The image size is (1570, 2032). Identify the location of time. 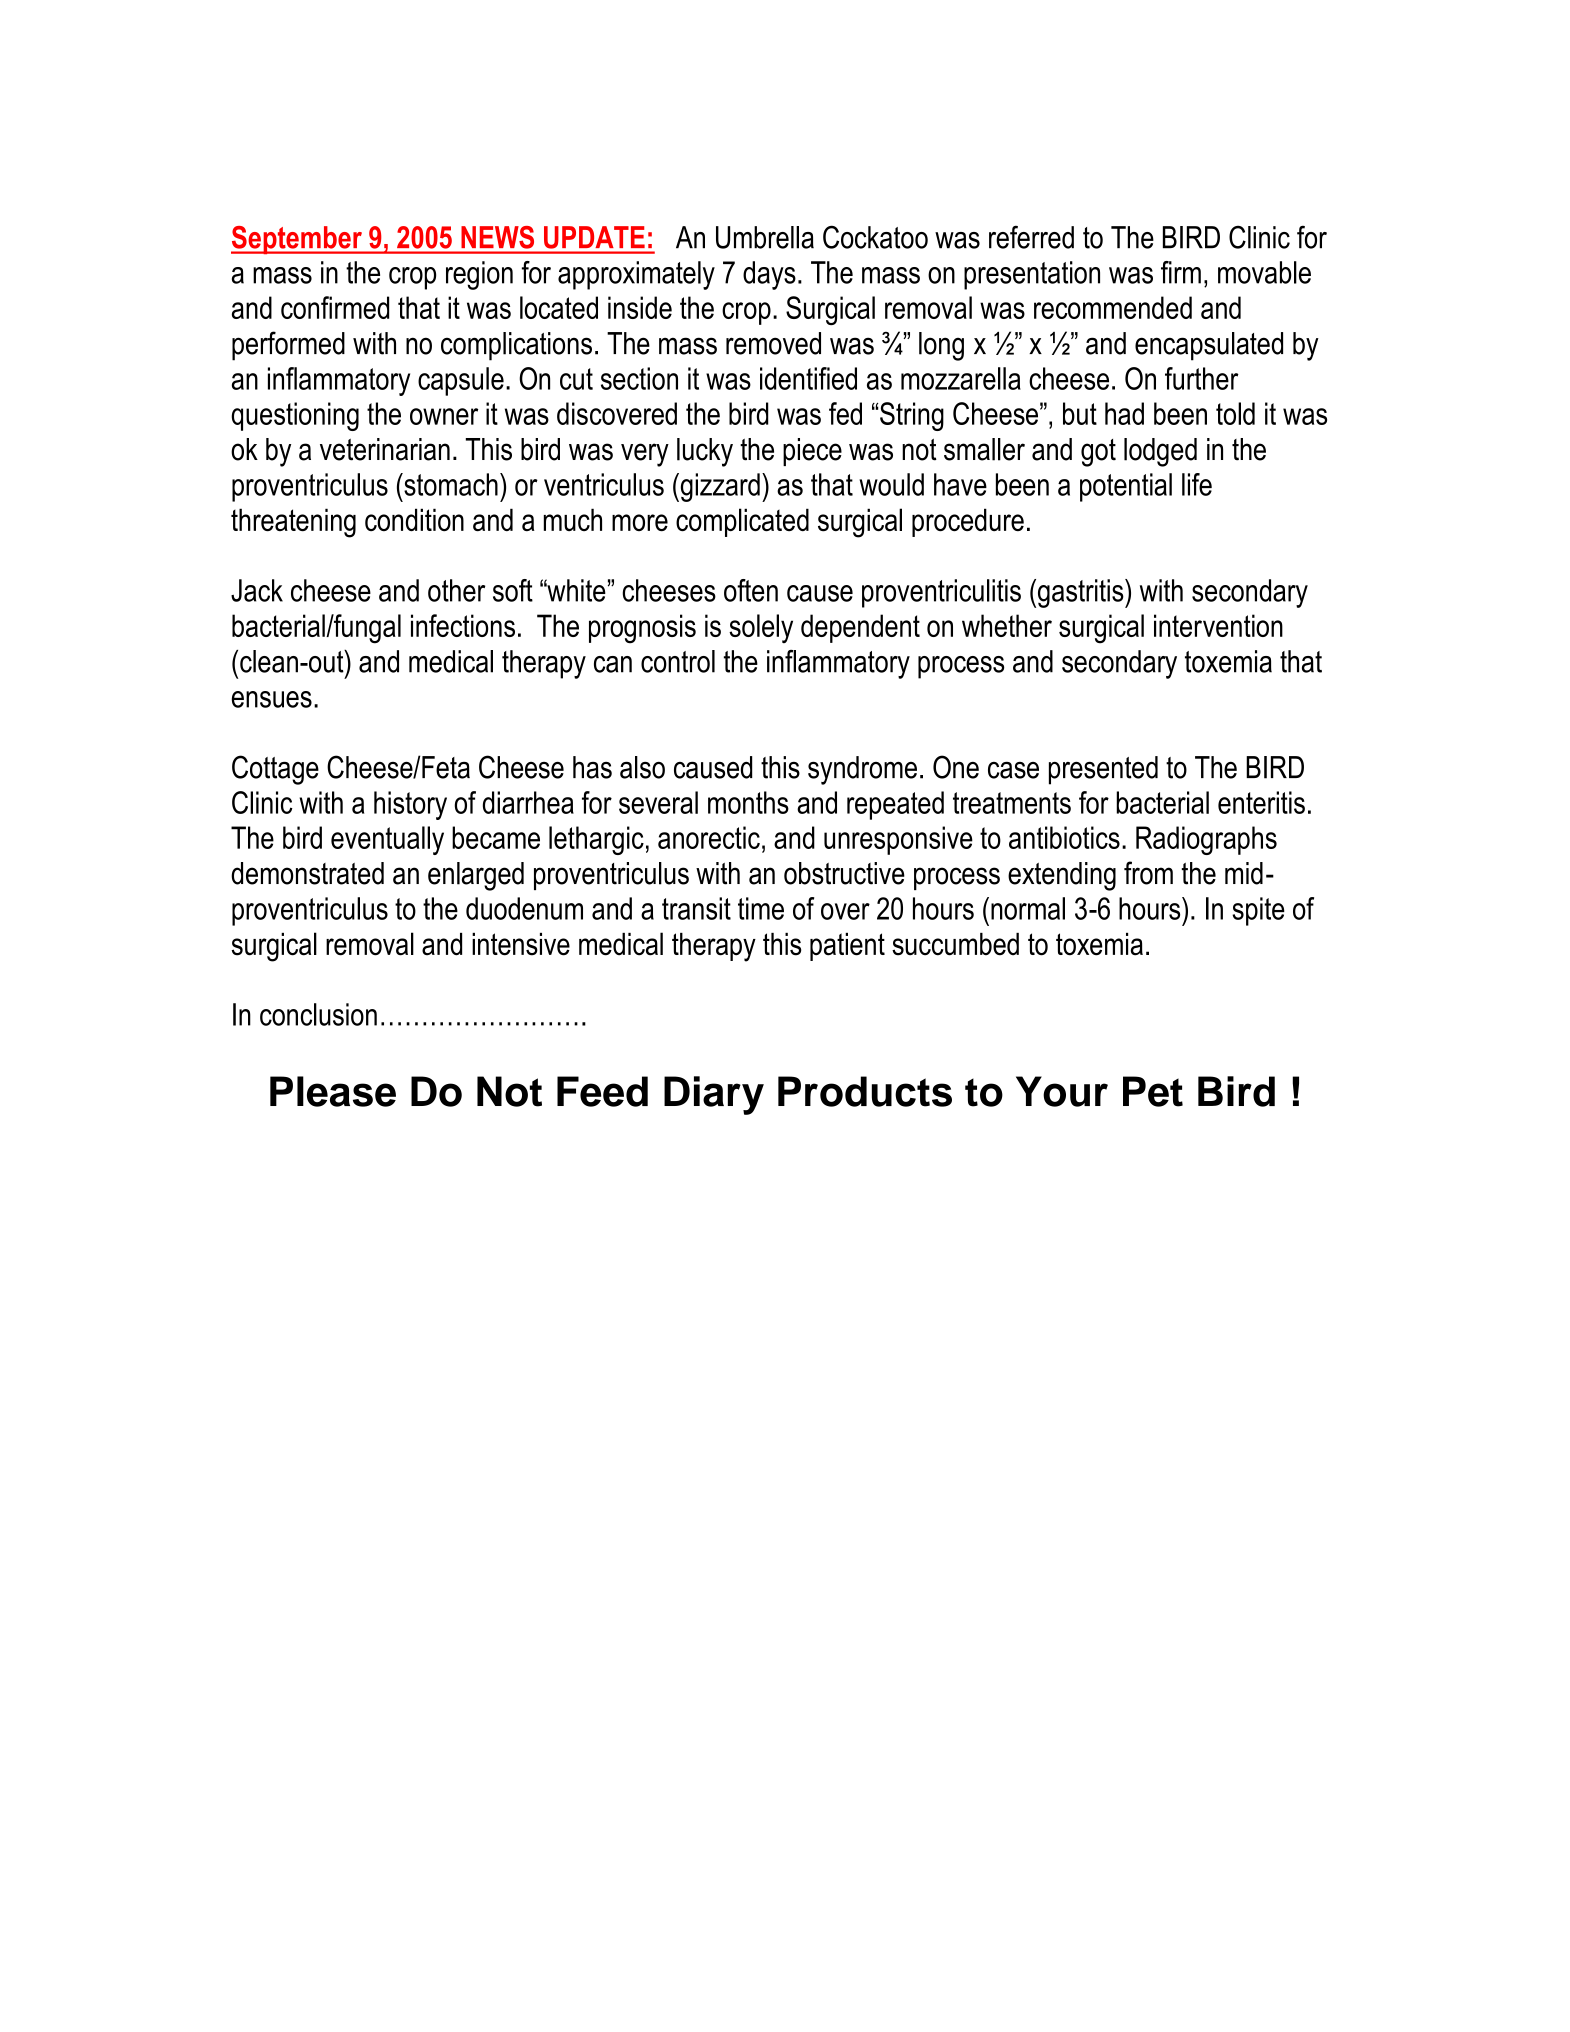
(761, 908).
